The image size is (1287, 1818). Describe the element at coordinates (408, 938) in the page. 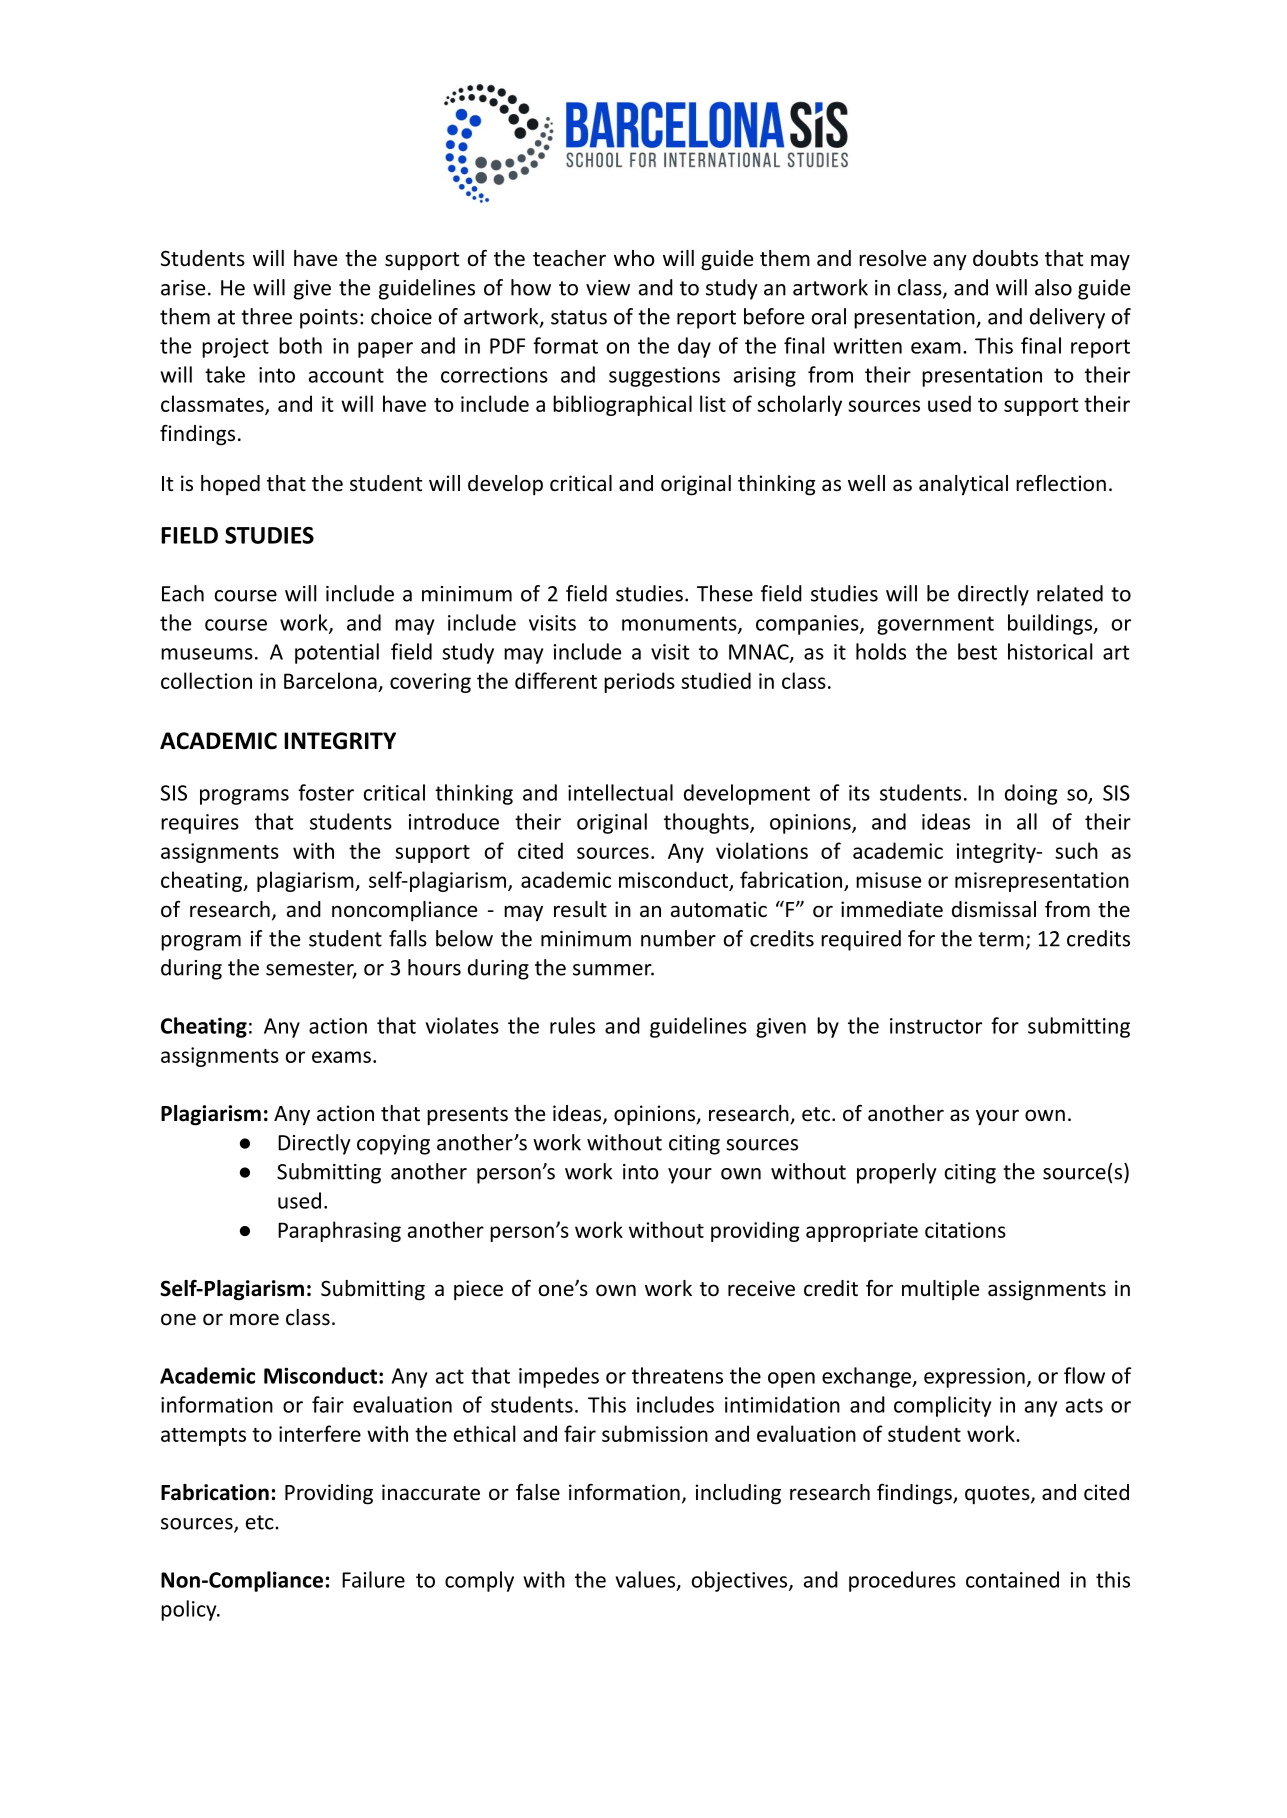

I see `falls` at that location.
